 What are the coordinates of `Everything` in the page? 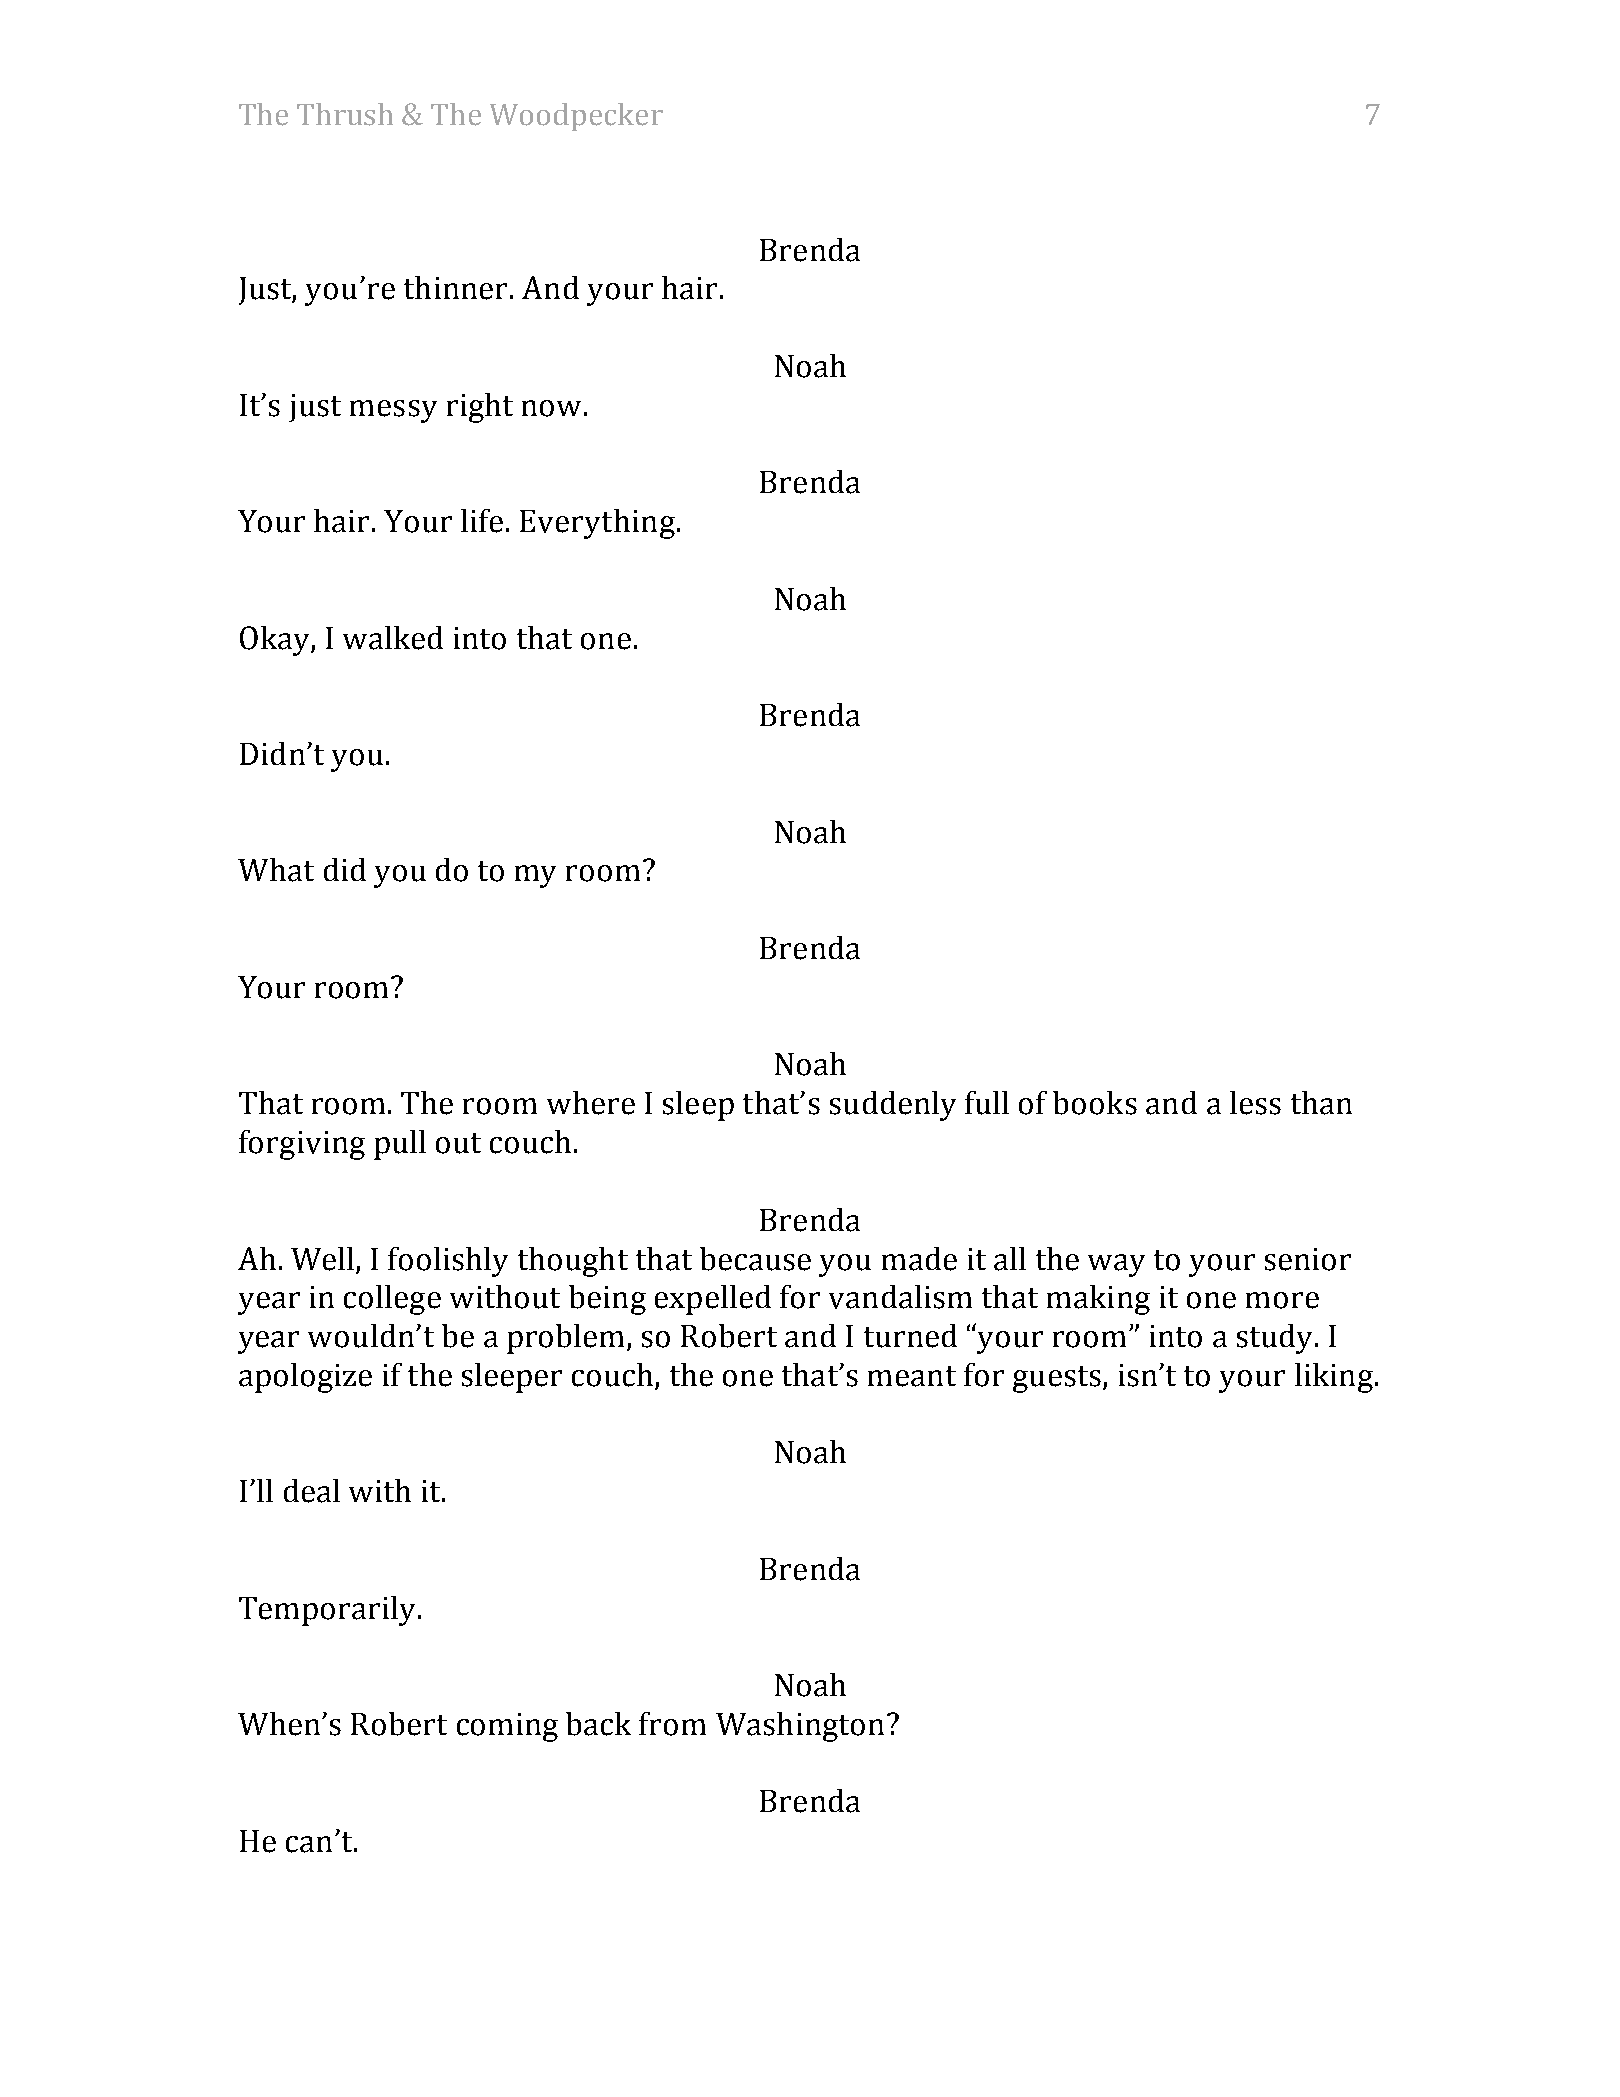 It's located at (597, 524).
